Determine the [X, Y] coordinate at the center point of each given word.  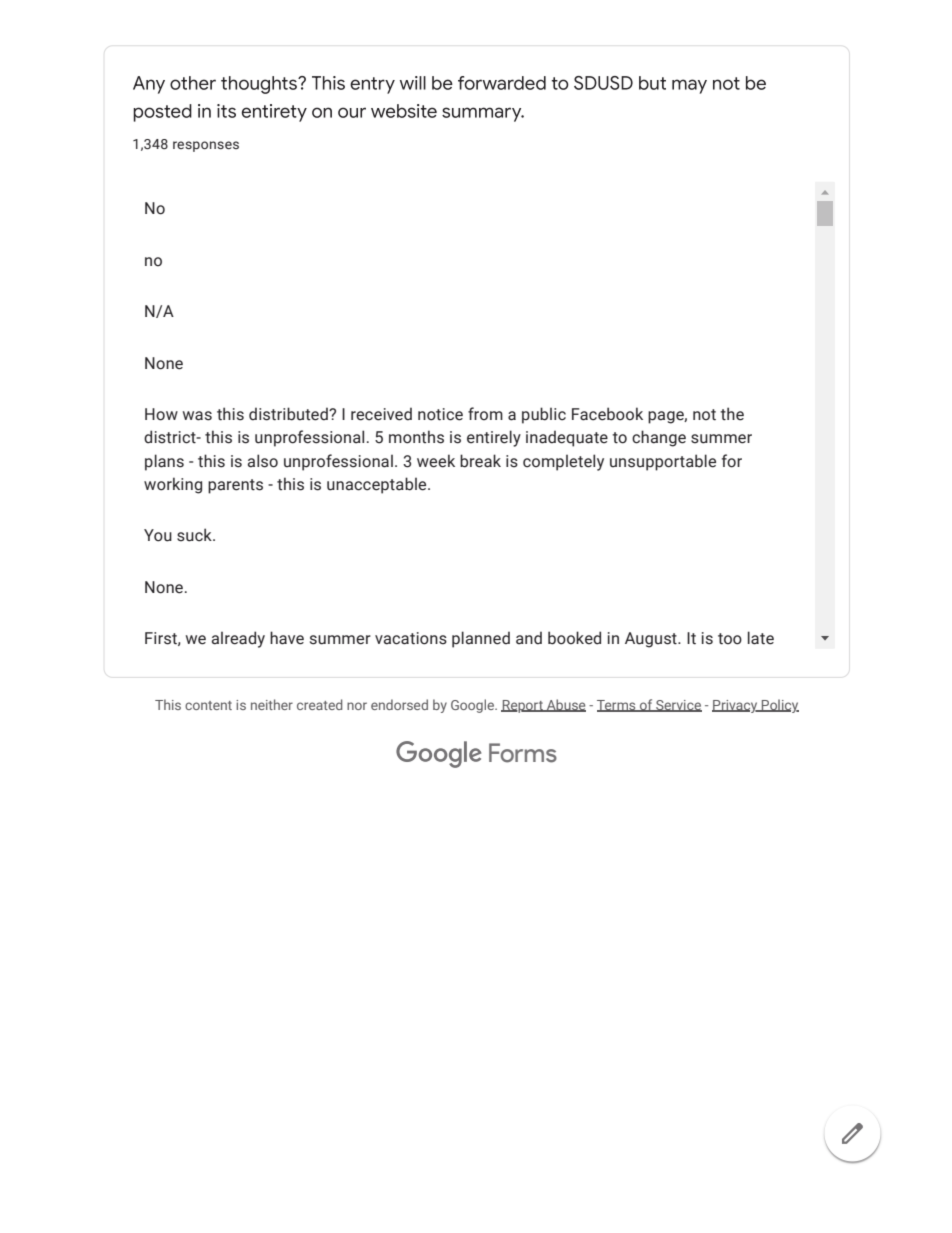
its [226, 111]
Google [474, 706]
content [208, 705]
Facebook [607, 414]
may [689, 86]
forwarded [502, 83]
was [197, 416]
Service [678, 706]
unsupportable [663, 462]
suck [195, 535]
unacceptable [378, 485]
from [485, 414]
